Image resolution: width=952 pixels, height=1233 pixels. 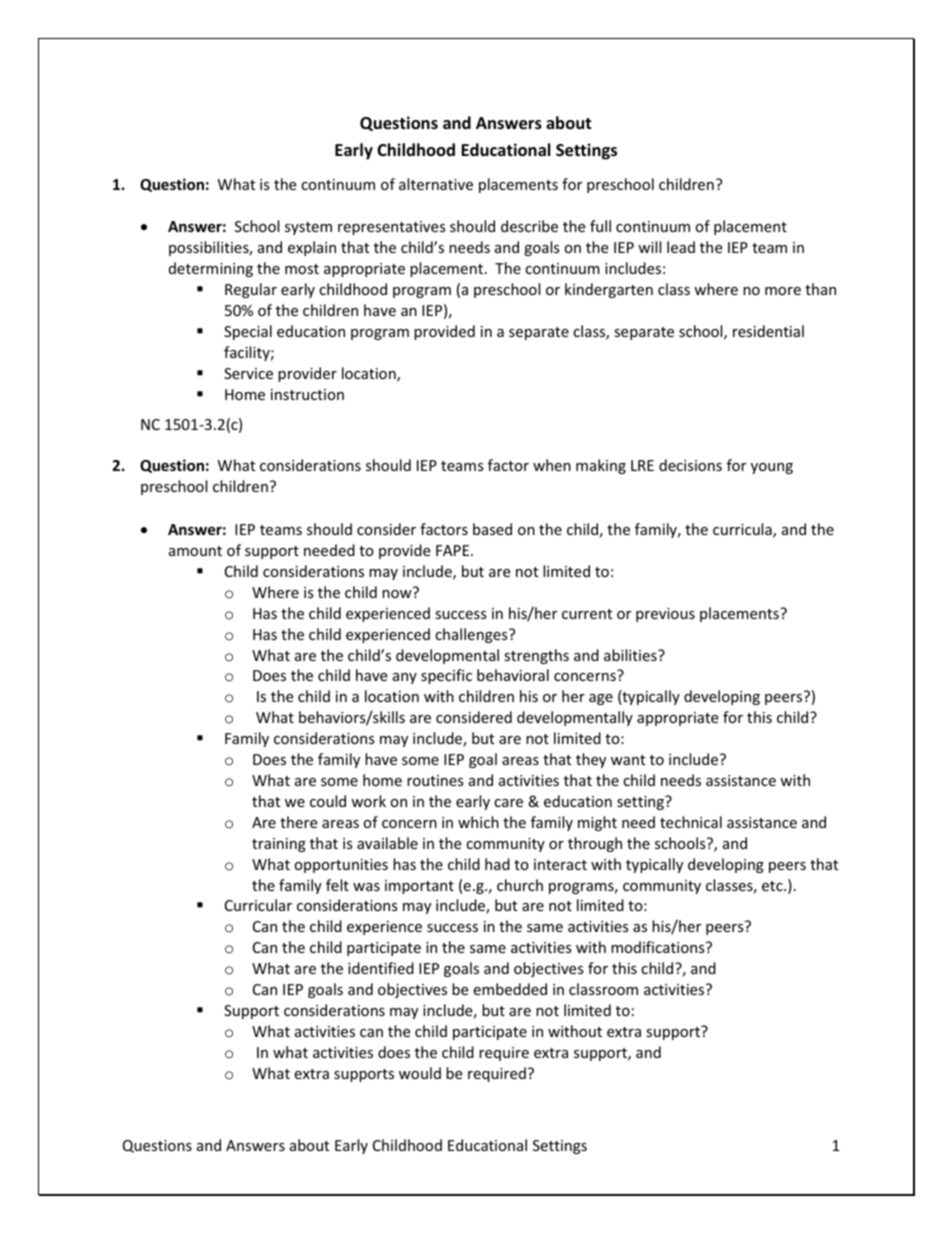 What do you see at coordinates (279, 845) in the image?
I see `training` at bounding box center [279, 845].
